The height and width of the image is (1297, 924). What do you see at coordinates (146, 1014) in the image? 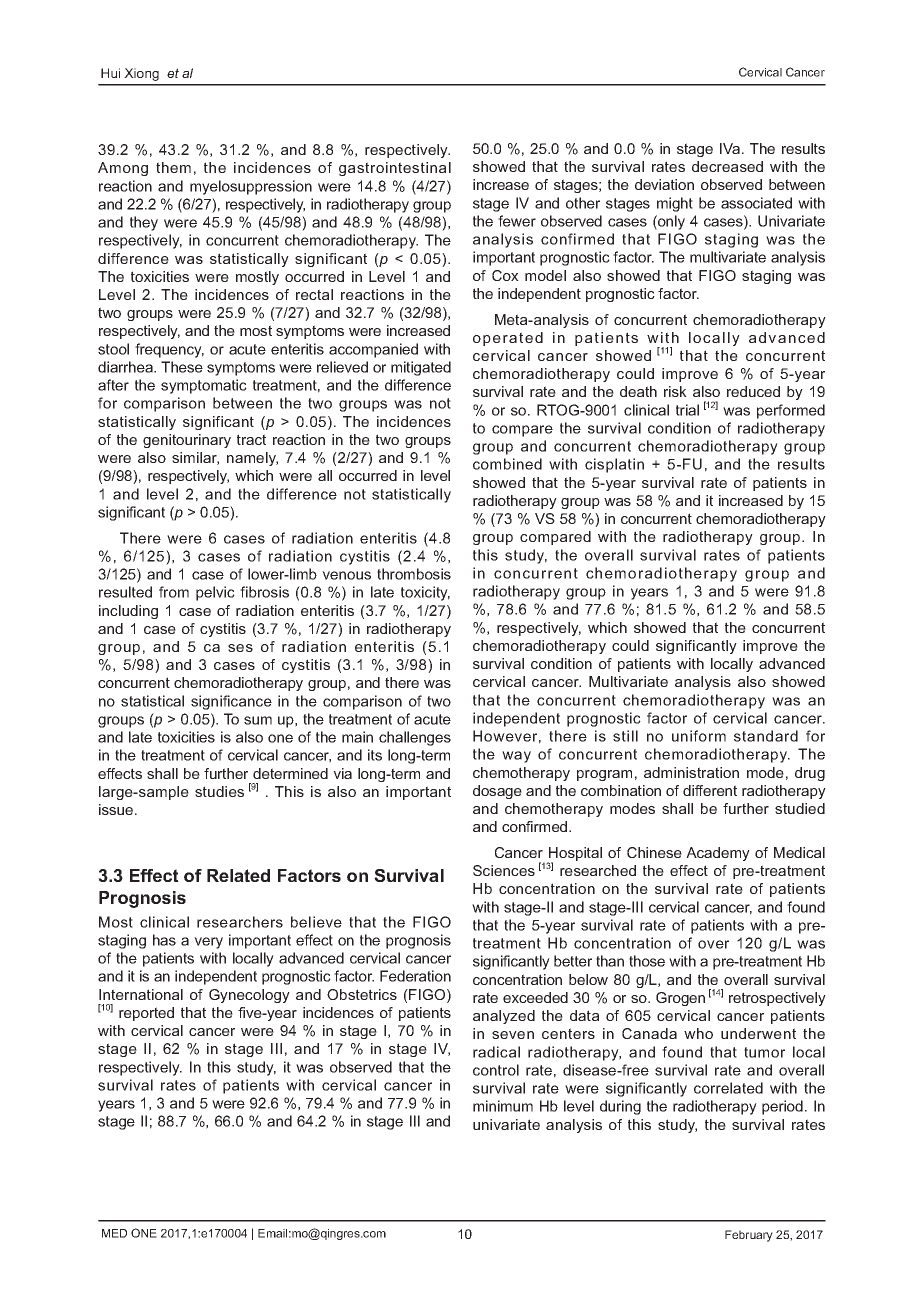
I see `reported` at bounding box center [146, 1014].
